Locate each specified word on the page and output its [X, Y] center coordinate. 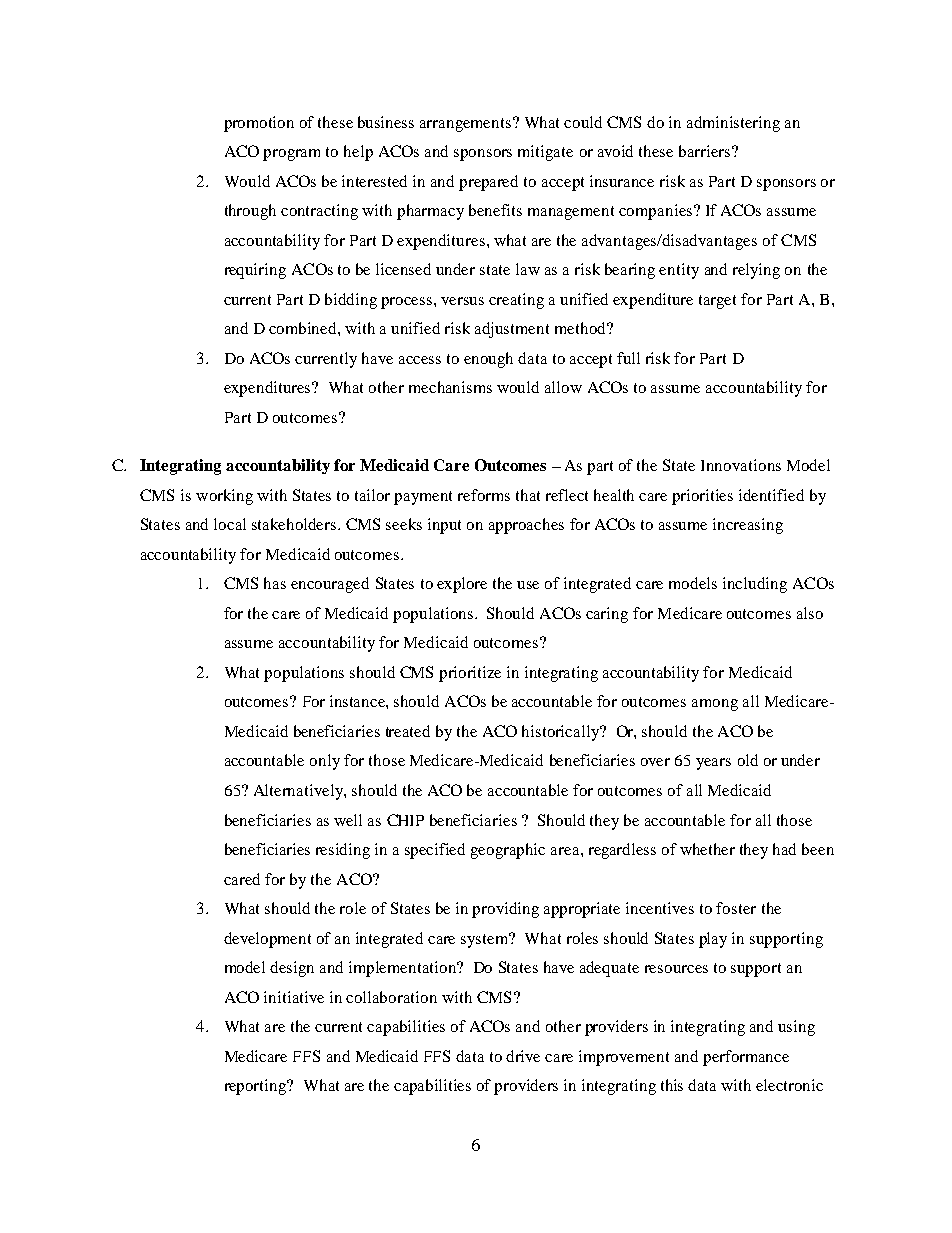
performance [746, 1058]
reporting [257, 1087]
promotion [259, 124]
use [528, 585]
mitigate [545, 153]
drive [523, 1056]
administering [733, 124]
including [755, 585]
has [275, 583]
